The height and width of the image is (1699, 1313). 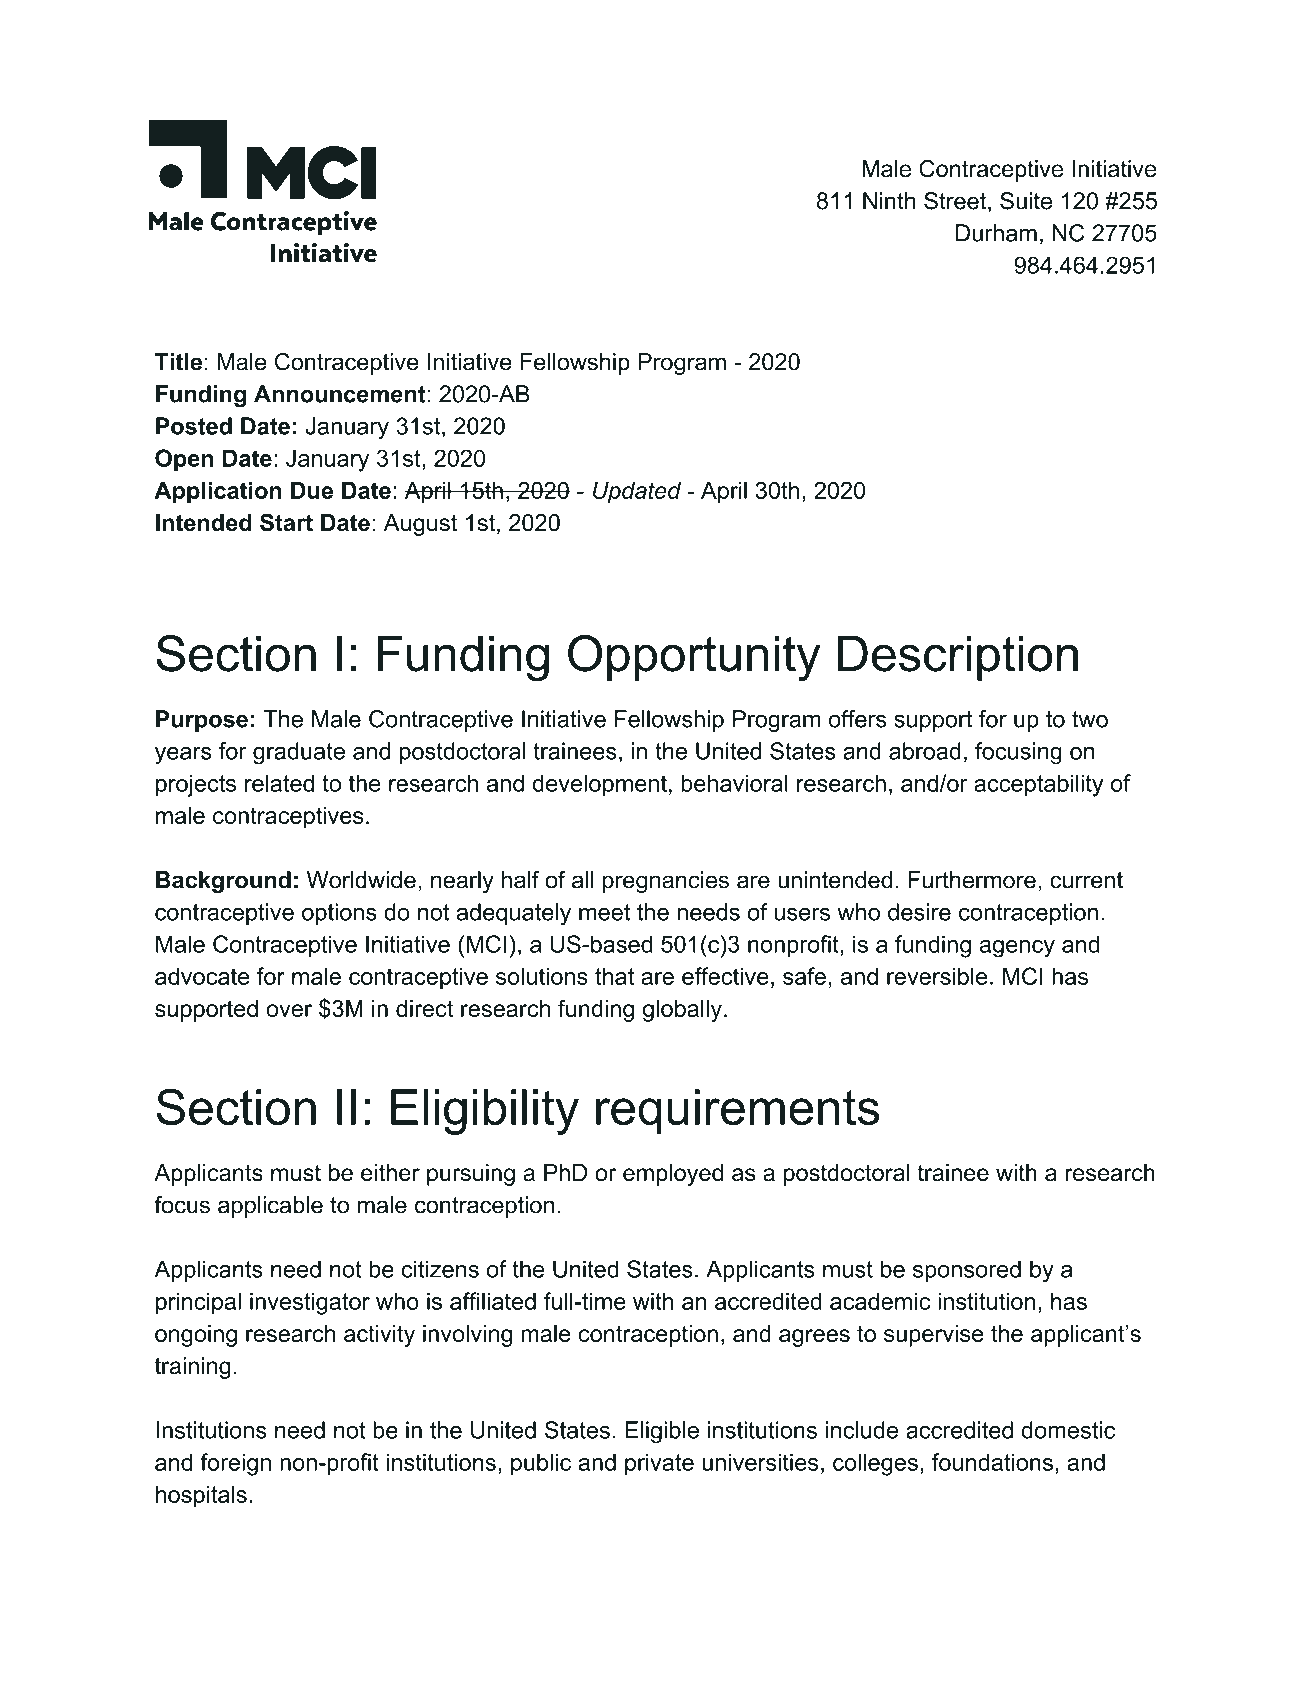 What do you see at coordinates (202, 721) in the image?
I see `Purpose` at bounding box center [202, 721].
